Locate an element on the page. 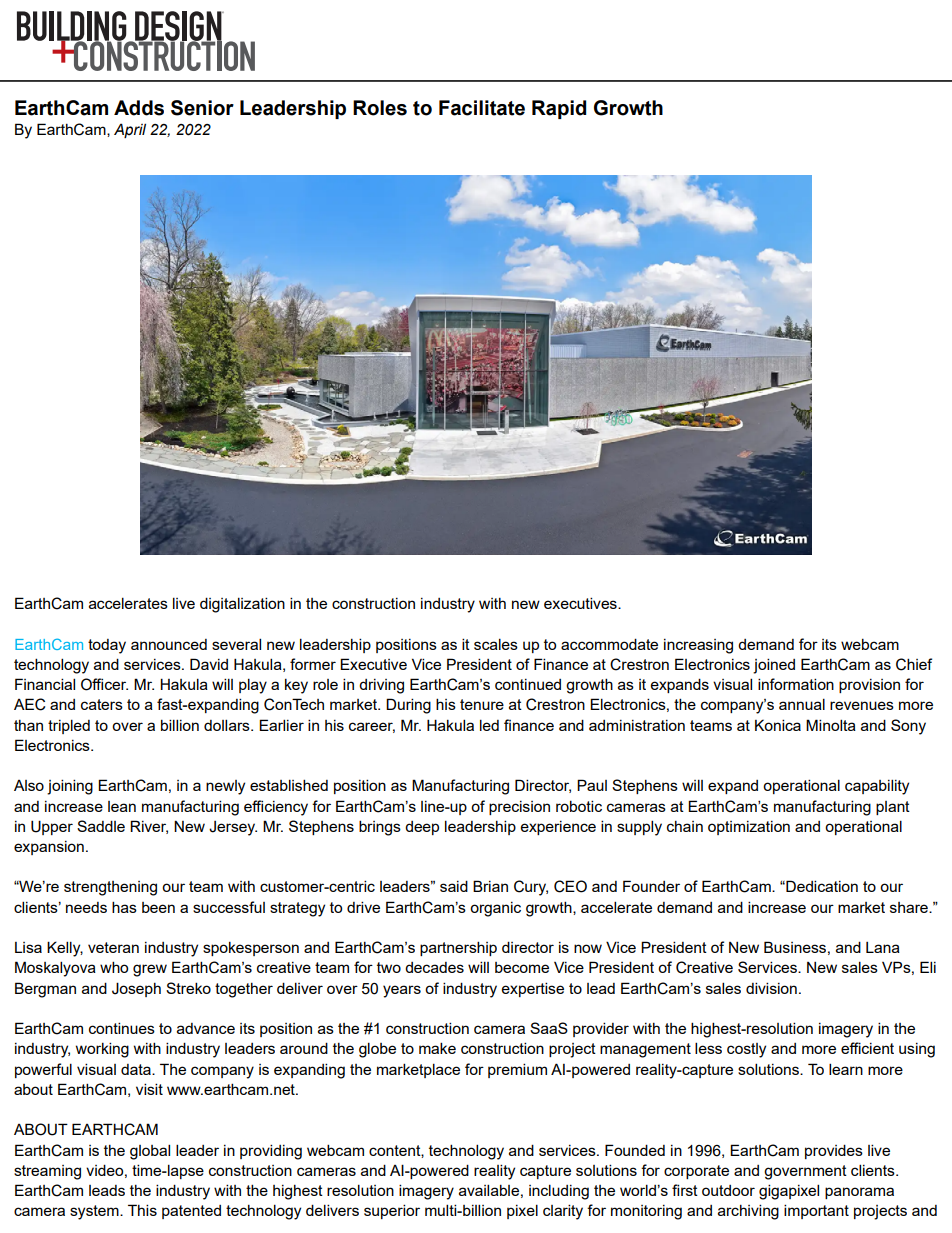 This document has width=952, height=1233. including is located at coordinates (559, 1192).
